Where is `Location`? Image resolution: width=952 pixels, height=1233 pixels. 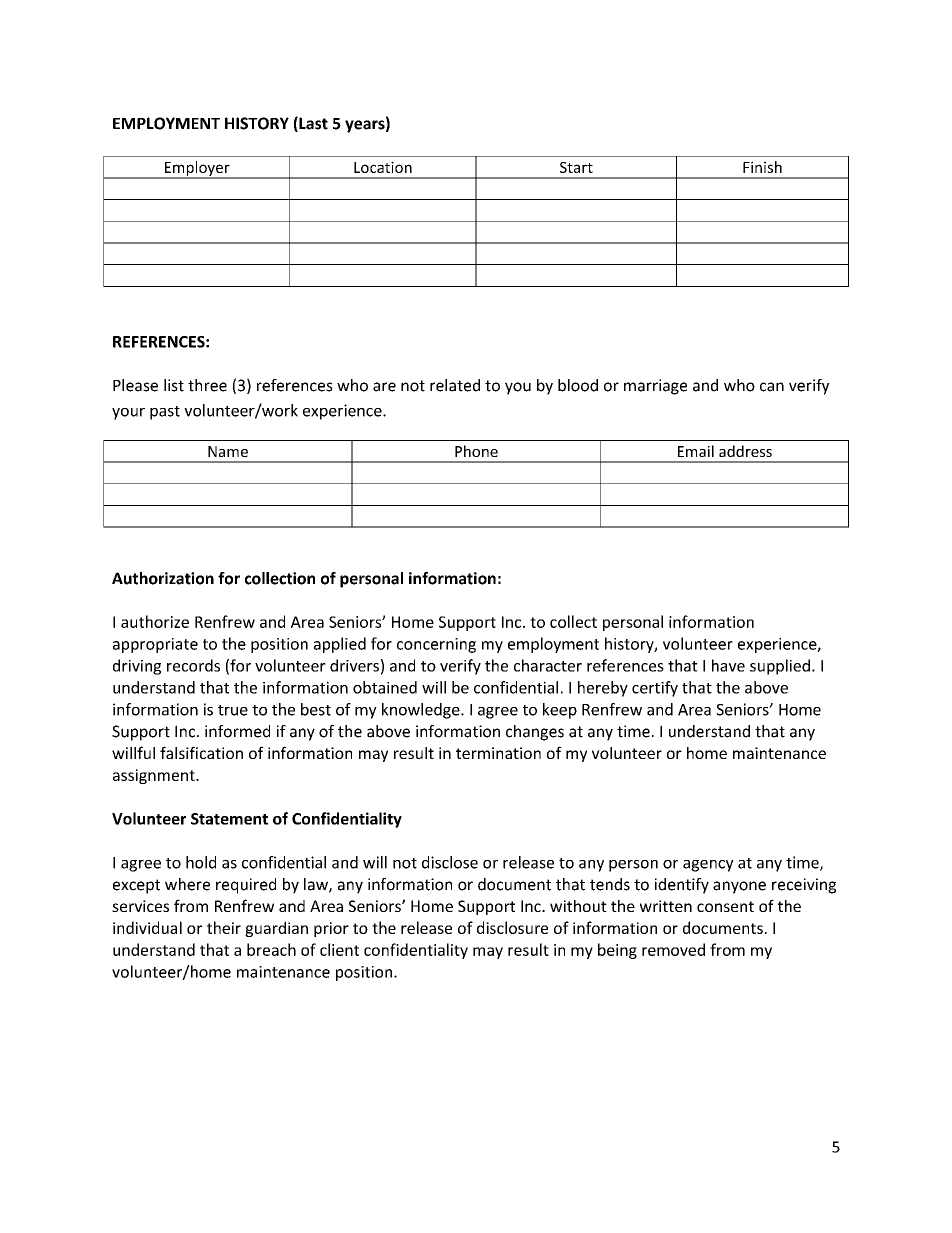
Location is located at coordinates (383, 167).
